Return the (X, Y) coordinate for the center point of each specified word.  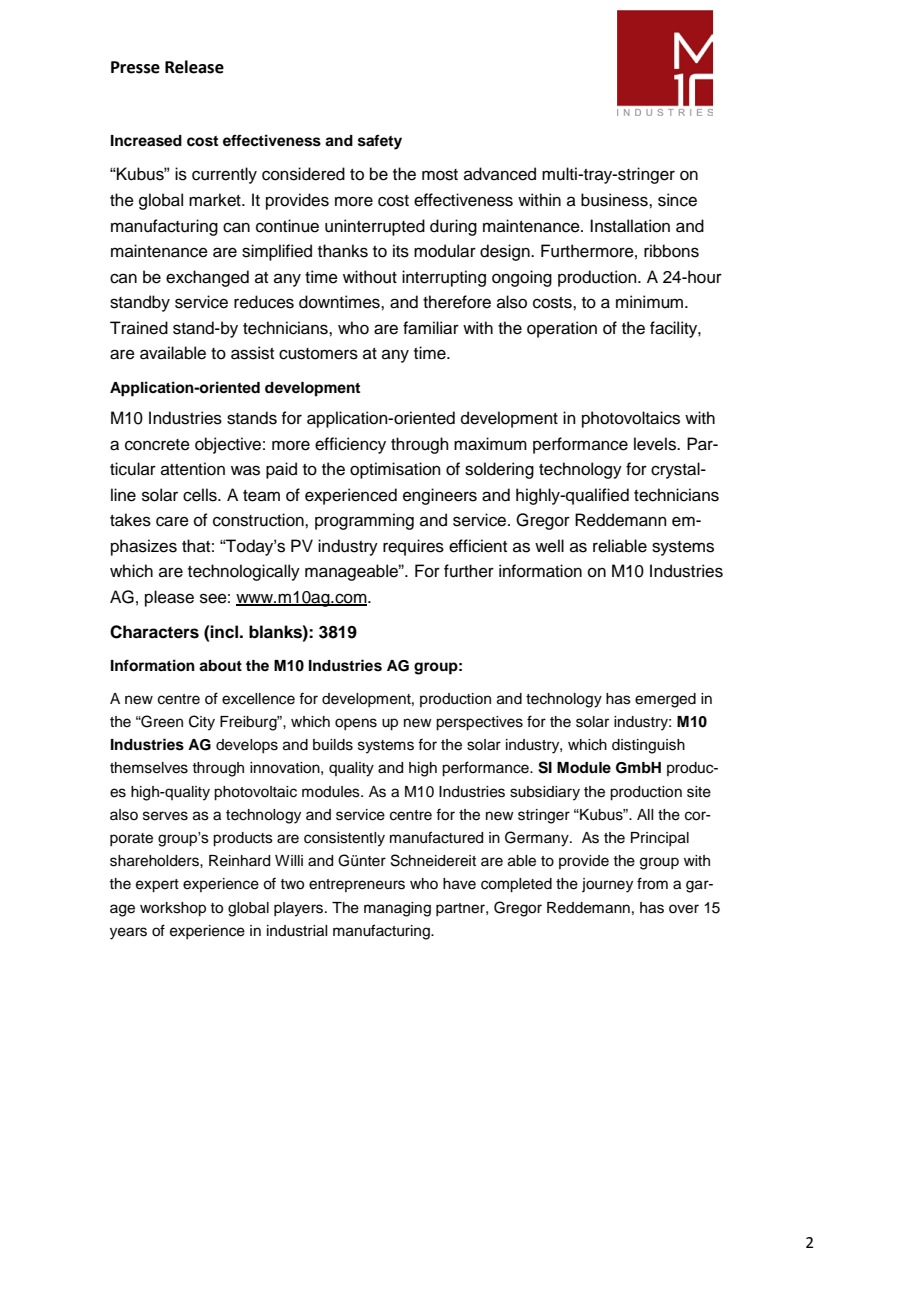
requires (413, 547)
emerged (665, 700)
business (615, 200)
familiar (431, 328)
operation (562, 329)
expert (157, 886)
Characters (154, 632)
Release (194, 67)
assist (252, 353)
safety (380, 142)
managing (397, 909)
